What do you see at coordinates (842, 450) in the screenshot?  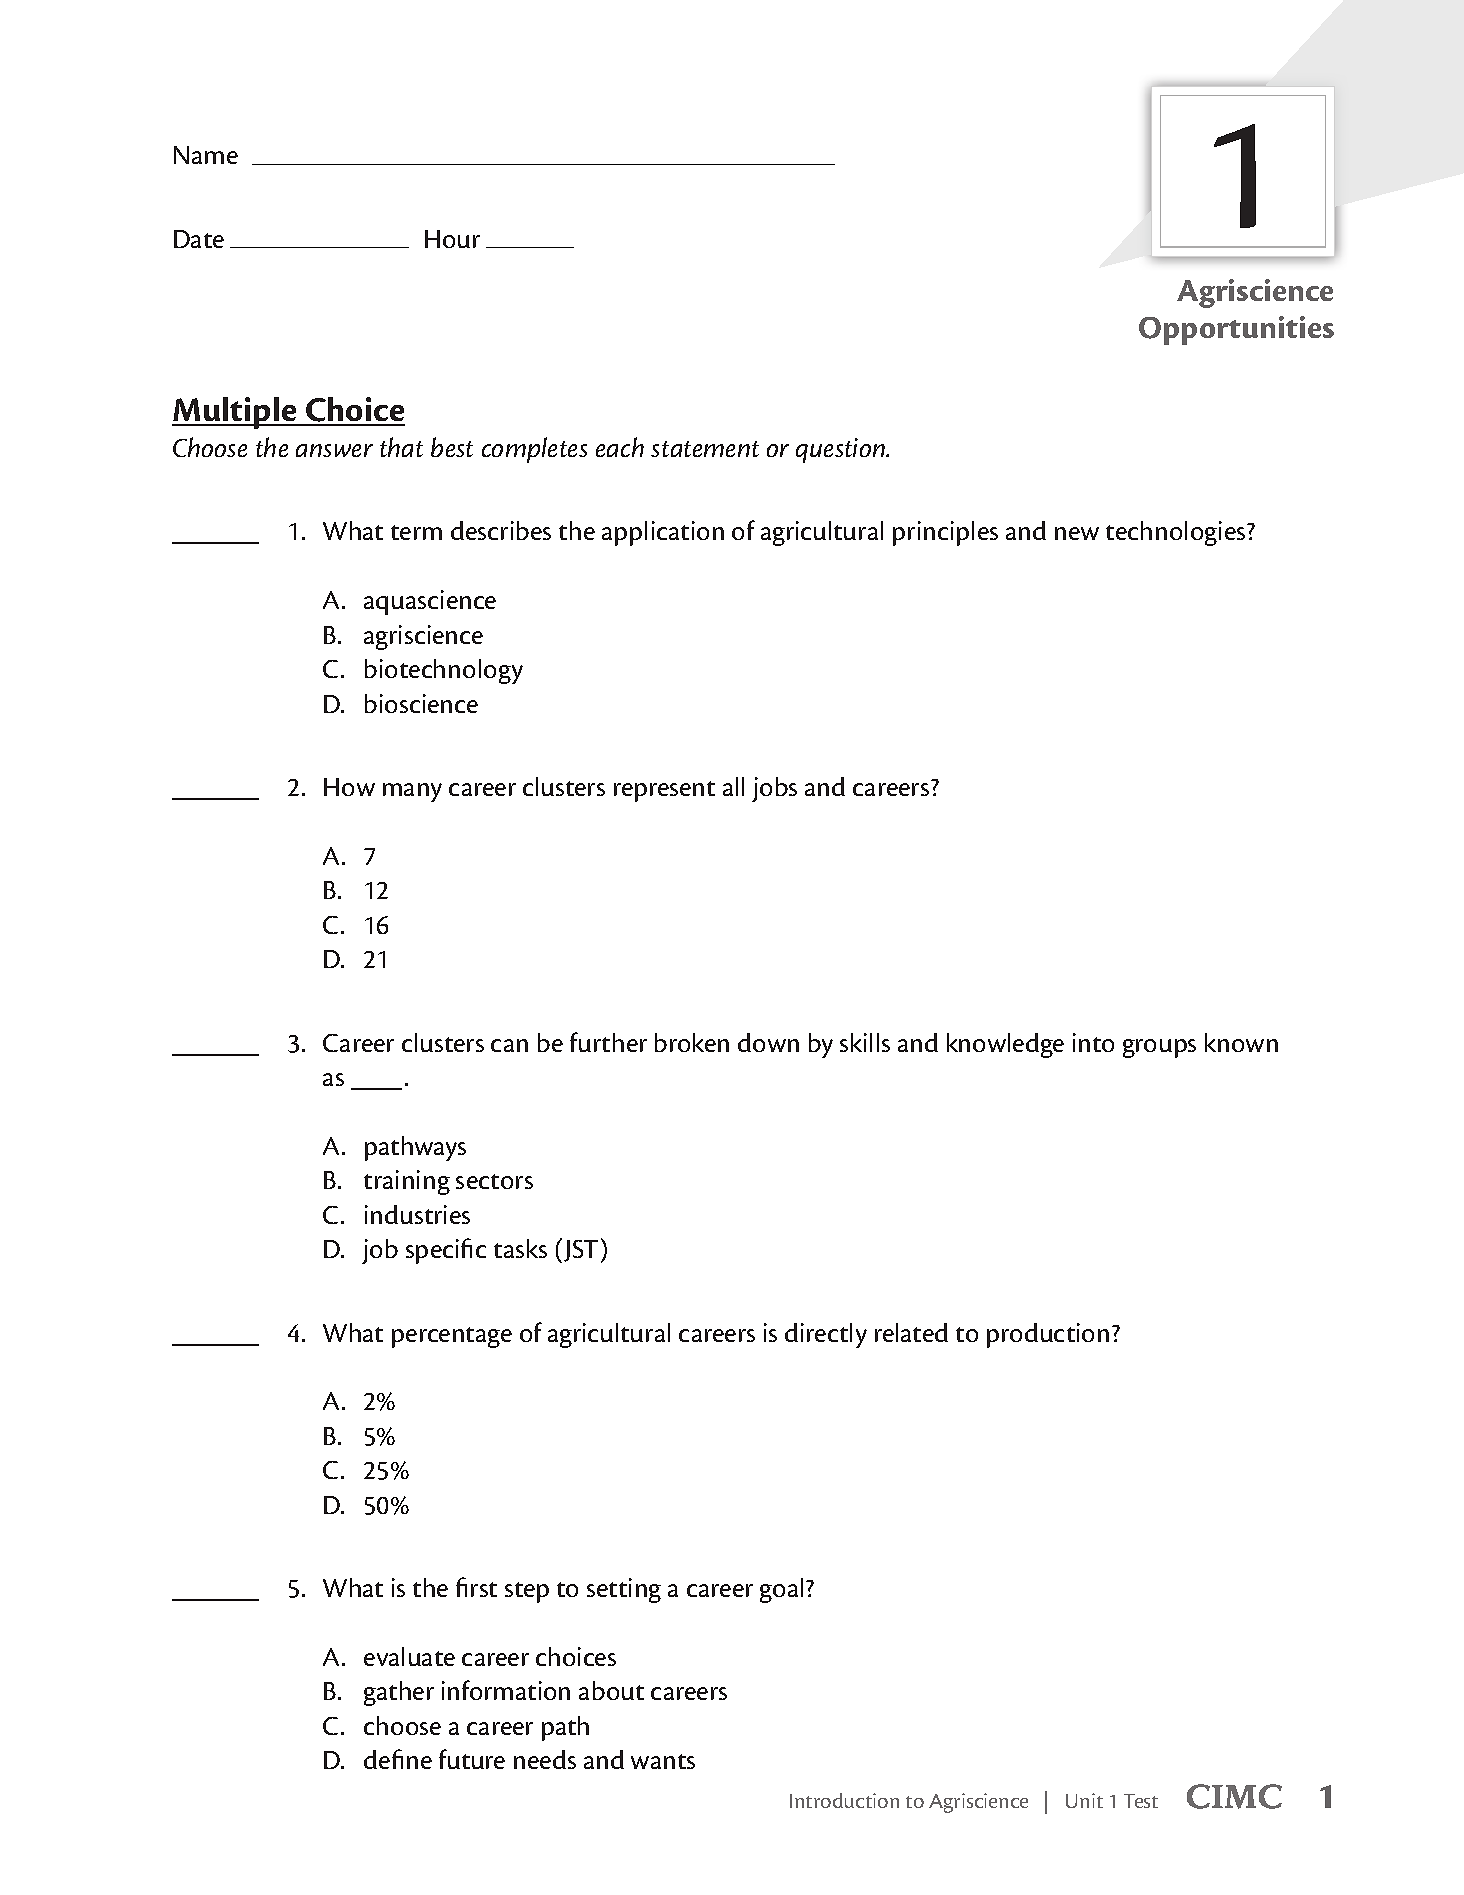 I see `question` at bounding box center [842, 450].
